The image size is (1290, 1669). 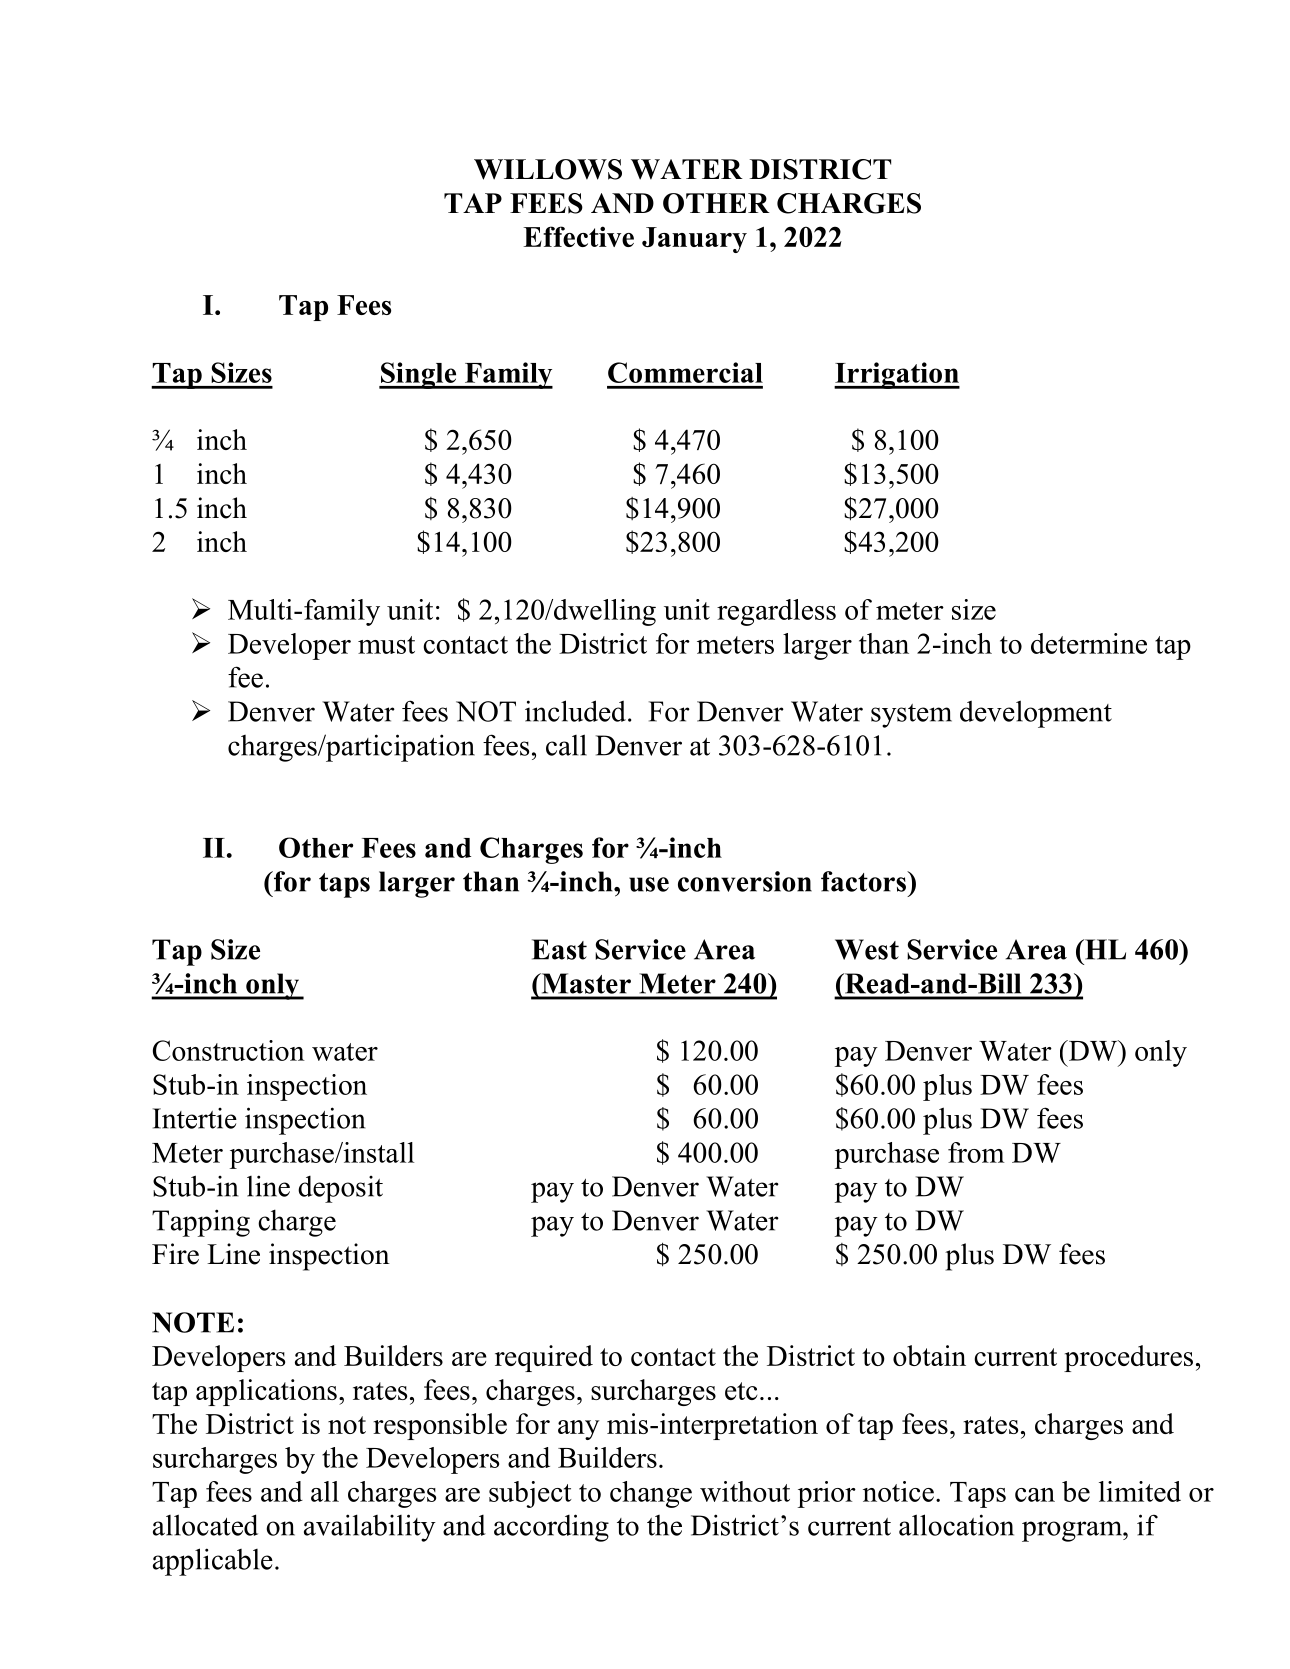 What do you see at coordinates (864, 881) in the screenshot?
I see `factors` at bounding box center [864, 881].
